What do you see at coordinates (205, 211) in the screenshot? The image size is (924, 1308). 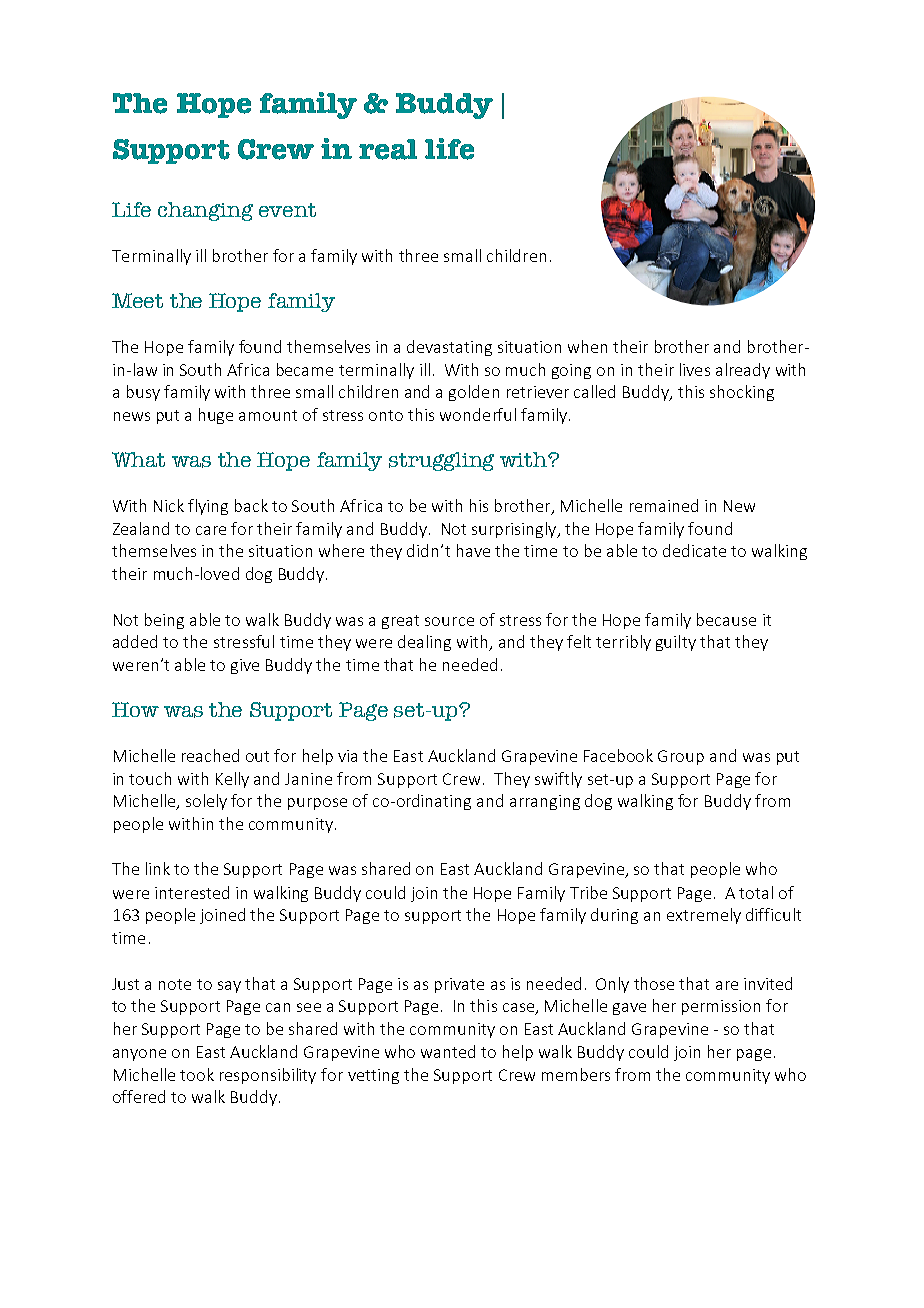 I see `changing` at bounding box center [205, 211].
